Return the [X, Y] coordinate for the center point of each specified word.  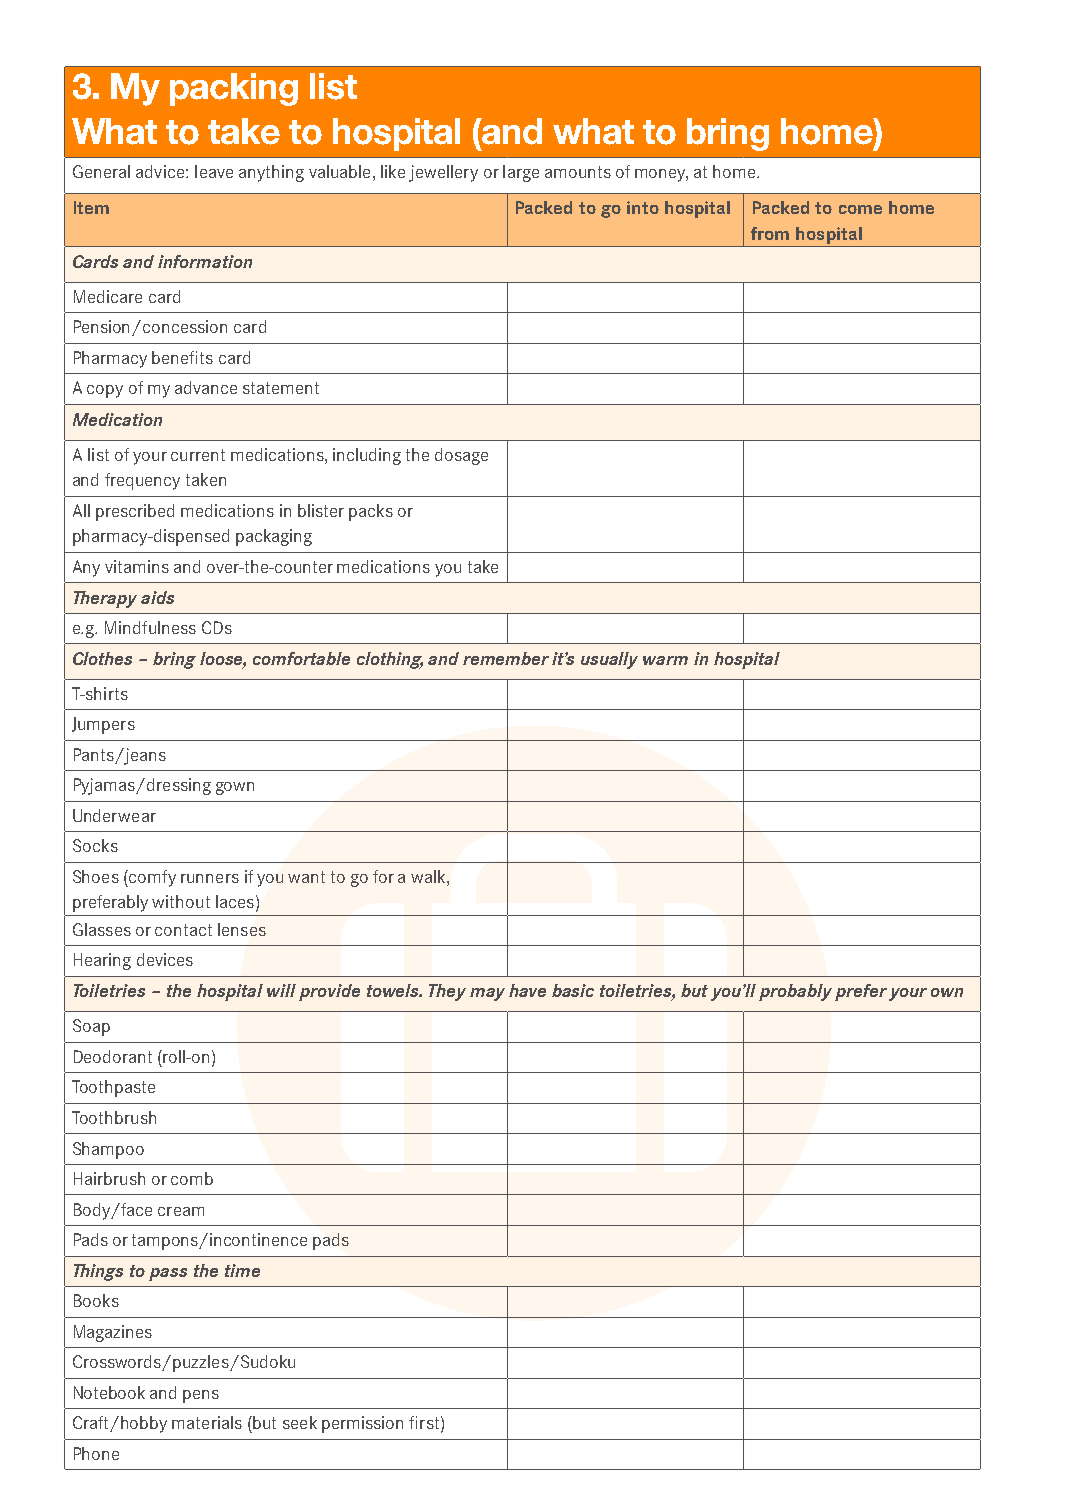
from [770, 233]
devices [165, 959]
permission [362, 1424]
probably [795, 992]
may [487, 994]
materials [207, 1422]
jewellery [443, 173]
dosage [461, 456]
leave [214, 171]
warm [665, 660]
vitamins [137, 566]
